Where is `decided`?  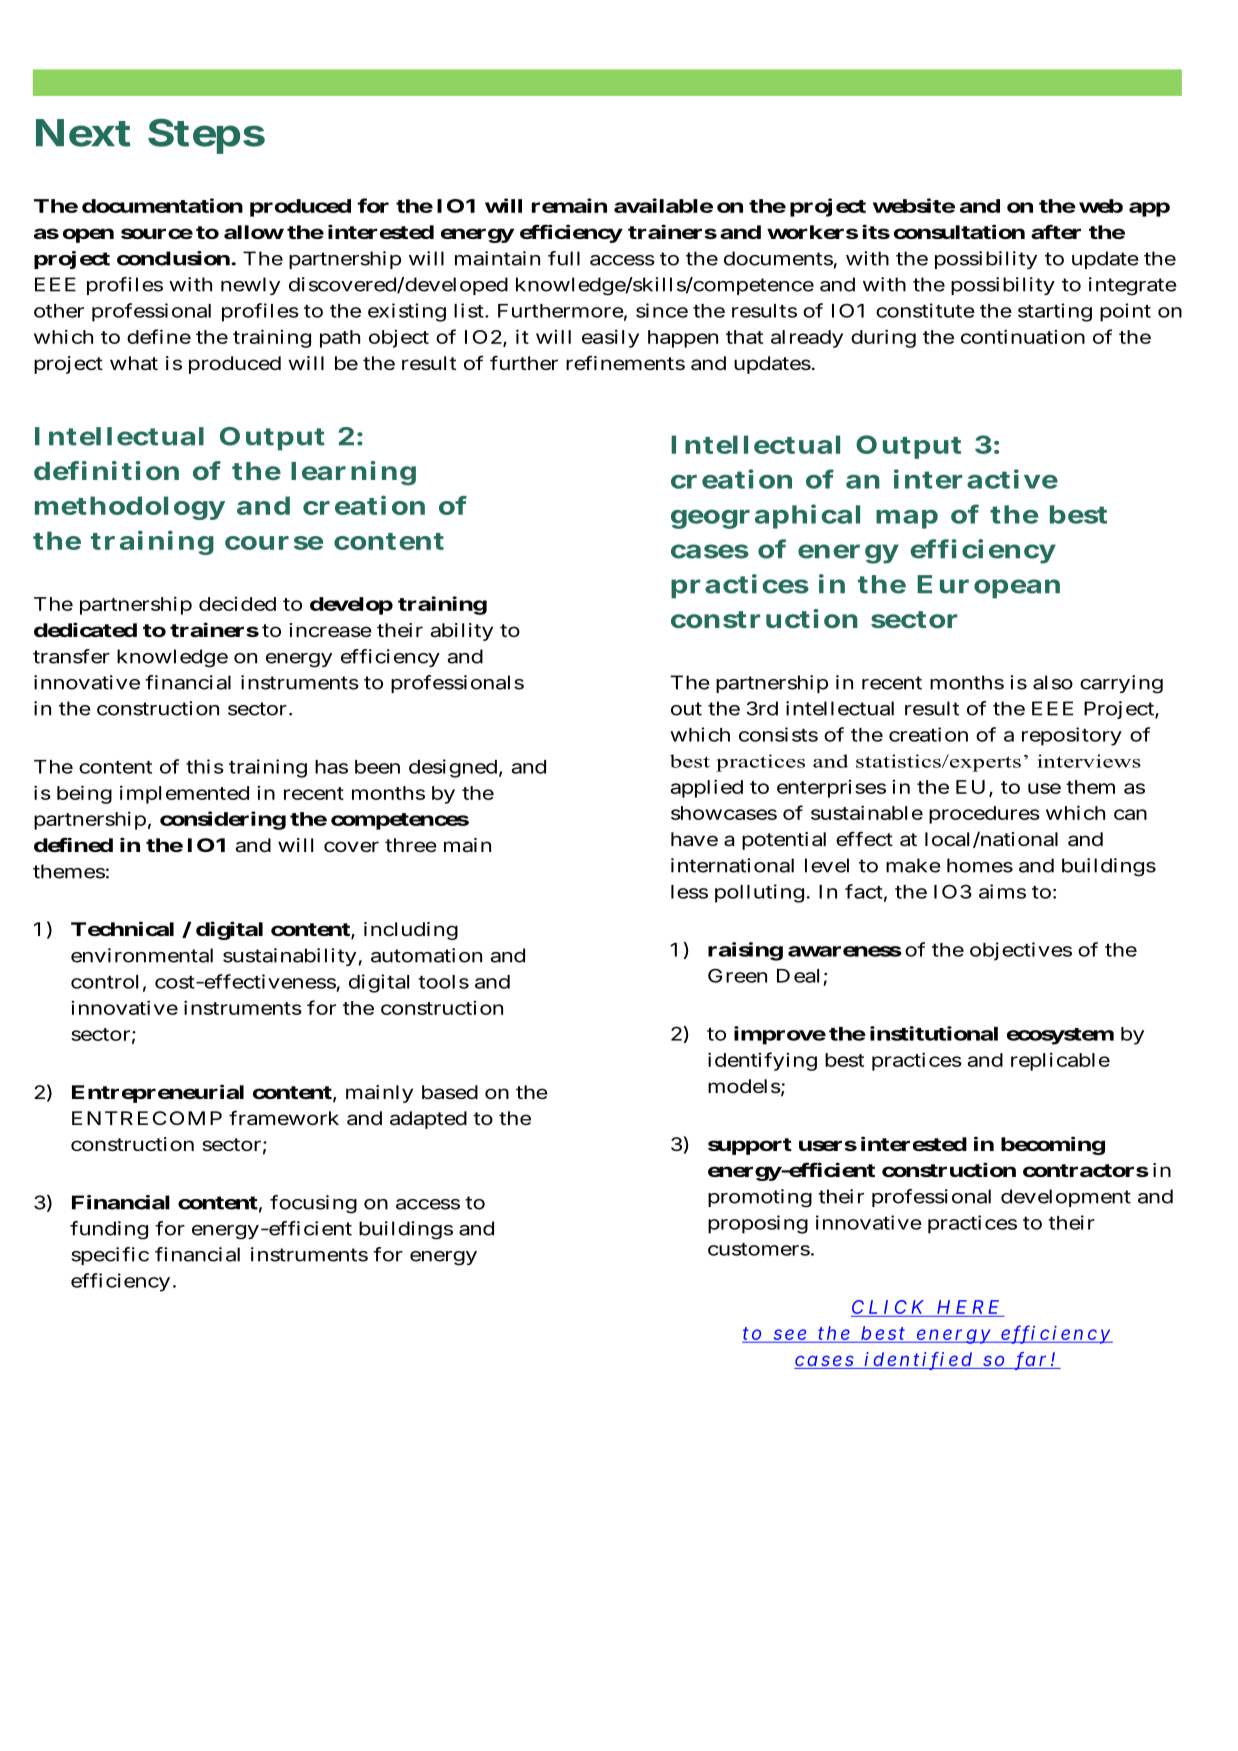 decided is located at coordinates (237, 604).
